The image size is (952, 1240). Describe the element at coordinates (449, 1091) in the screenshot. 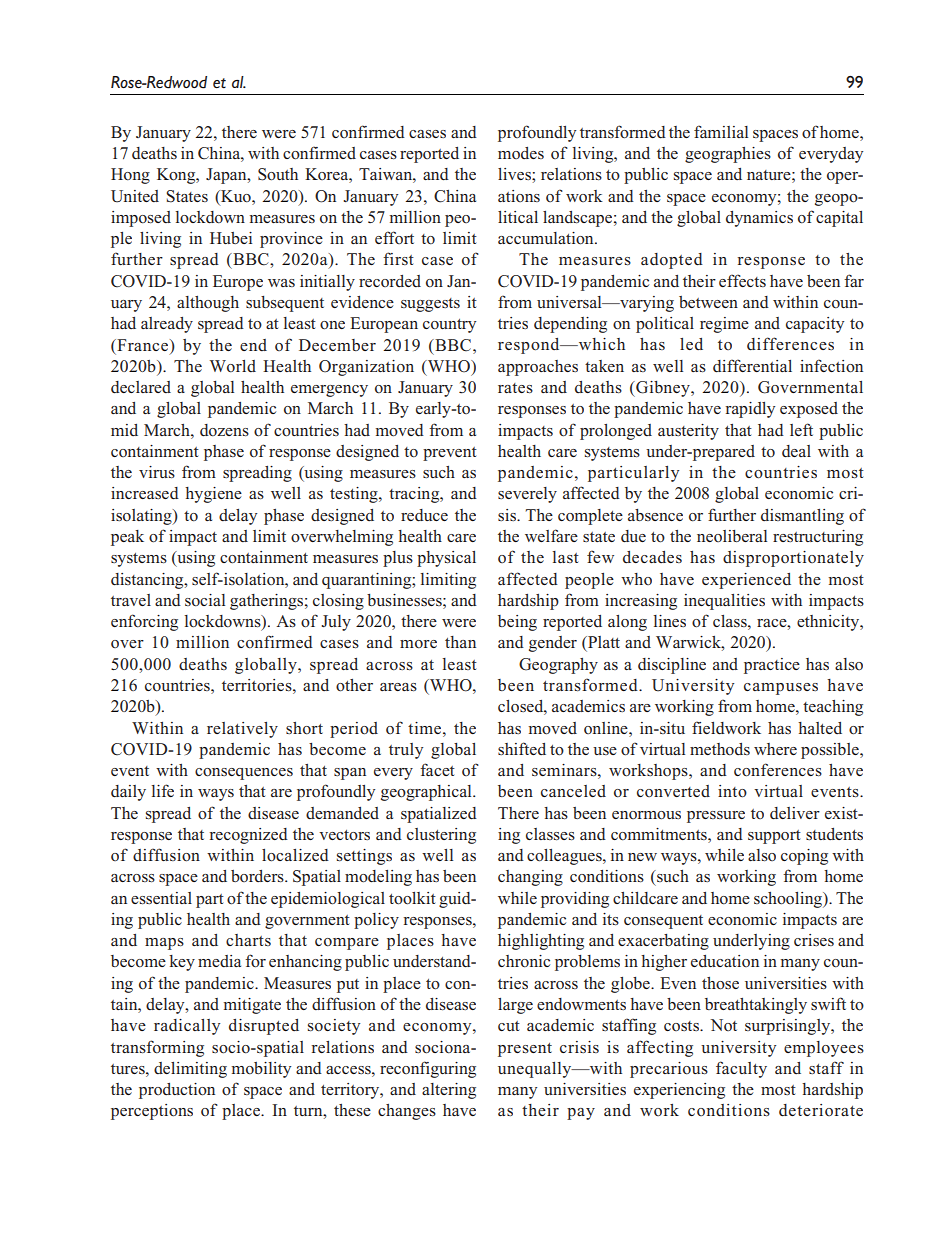

I see `altering` at that location.
